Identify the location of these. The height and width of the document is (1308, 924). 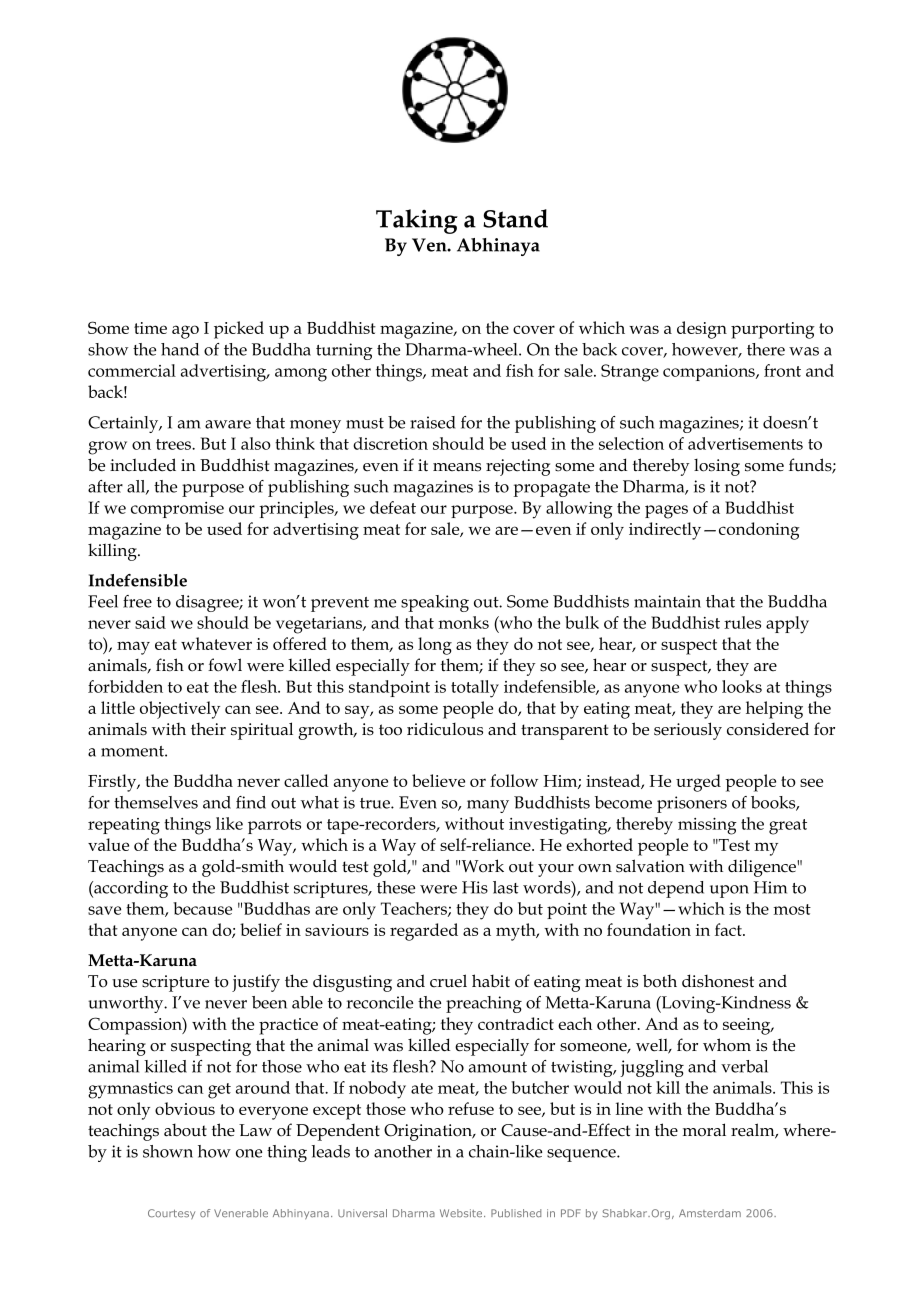
(396, 887).
